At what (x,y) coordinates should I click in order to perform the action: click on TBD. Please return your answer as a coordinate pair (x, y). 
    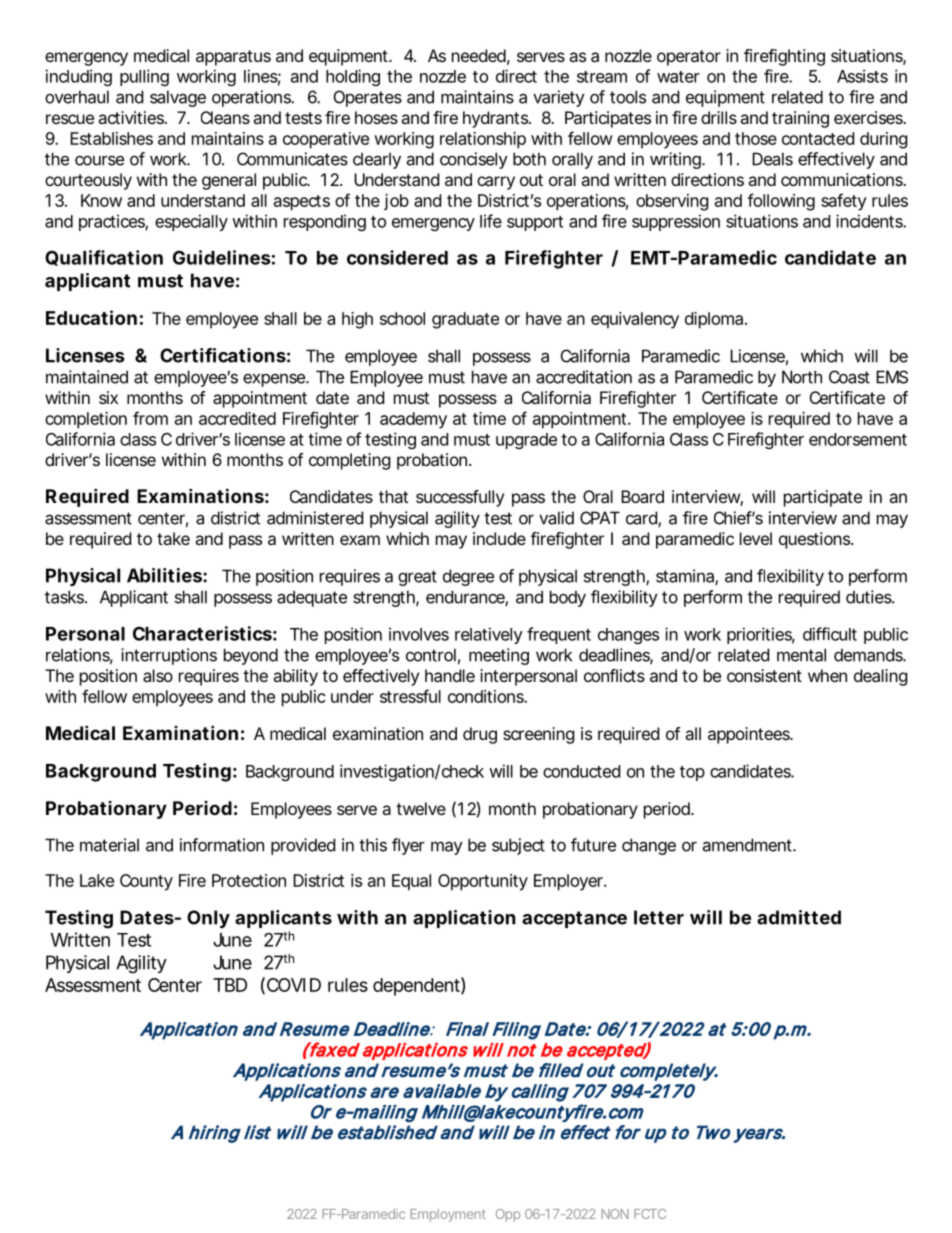
    Looking at the image, I should click on (230, 985).
